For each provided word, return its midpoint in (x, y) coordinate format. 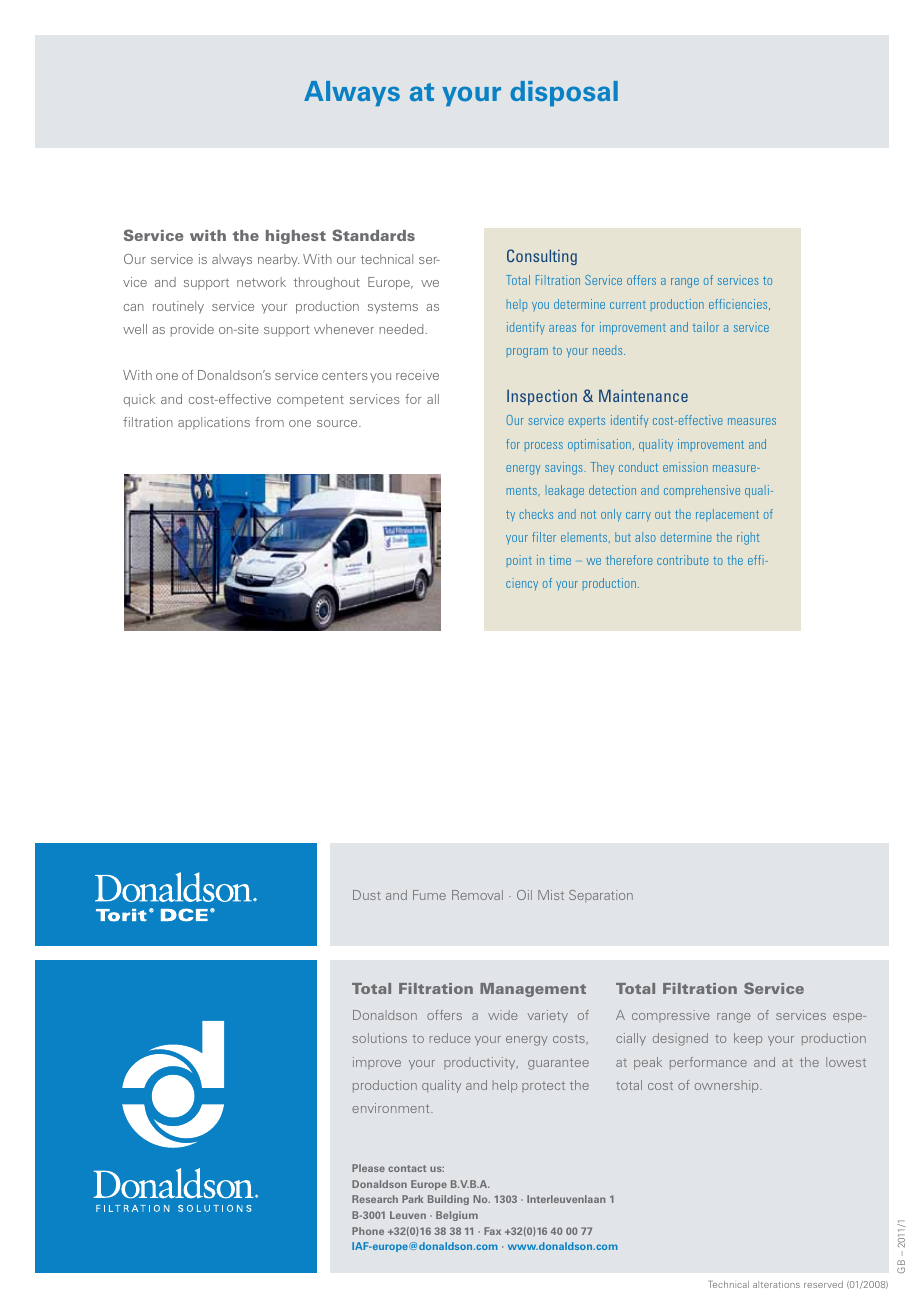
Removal (477, 895)
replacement (727, 515)
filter (544, 537)
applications (214, 423)
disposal (564, 94)
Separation (601, 896)
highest (296, 237)
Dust (367, 895)
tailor (706, 327)
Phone (368, 1231)
